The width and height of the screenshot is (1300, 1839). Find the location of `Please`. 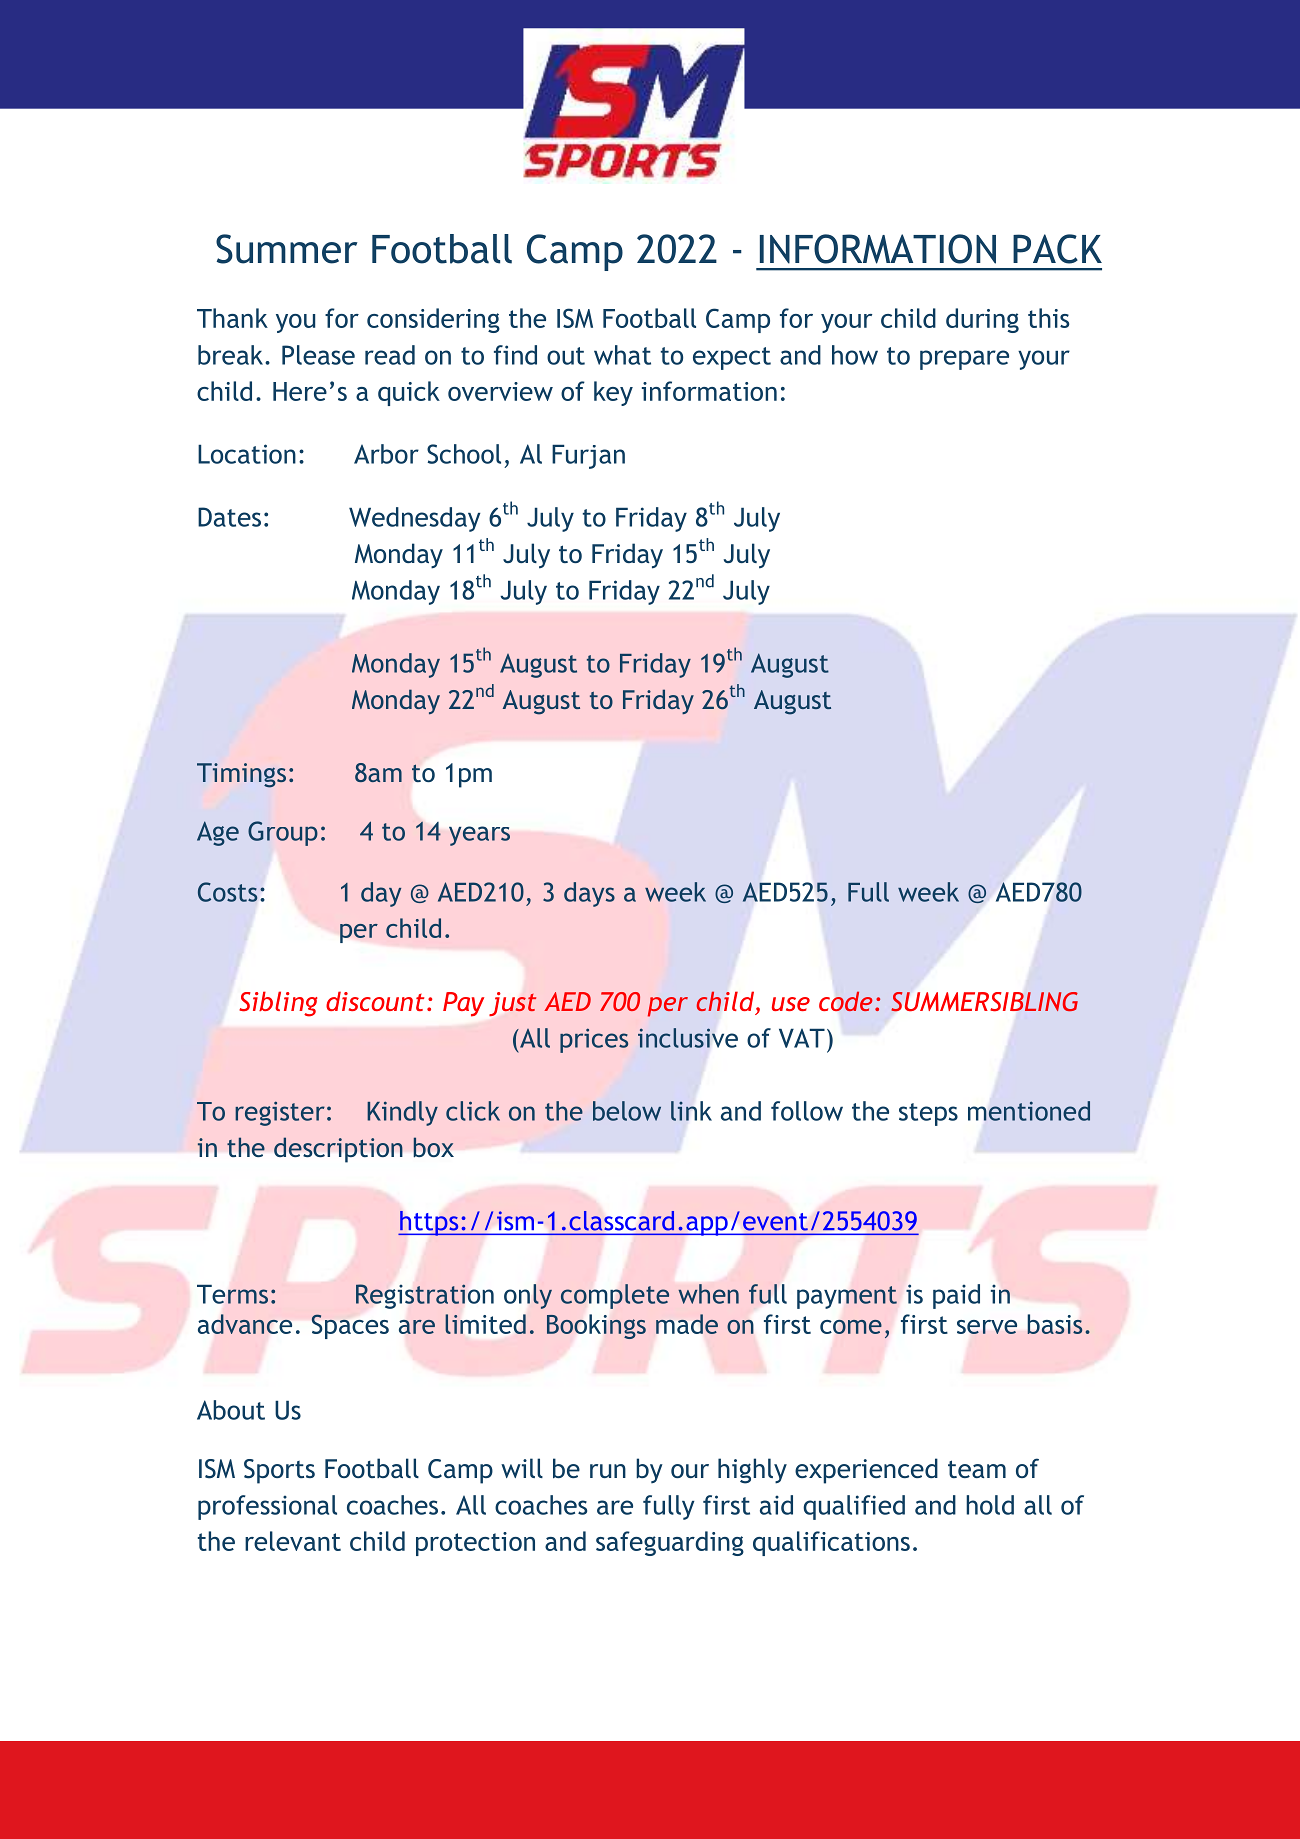

Please is located at coordinates (318, 355).
